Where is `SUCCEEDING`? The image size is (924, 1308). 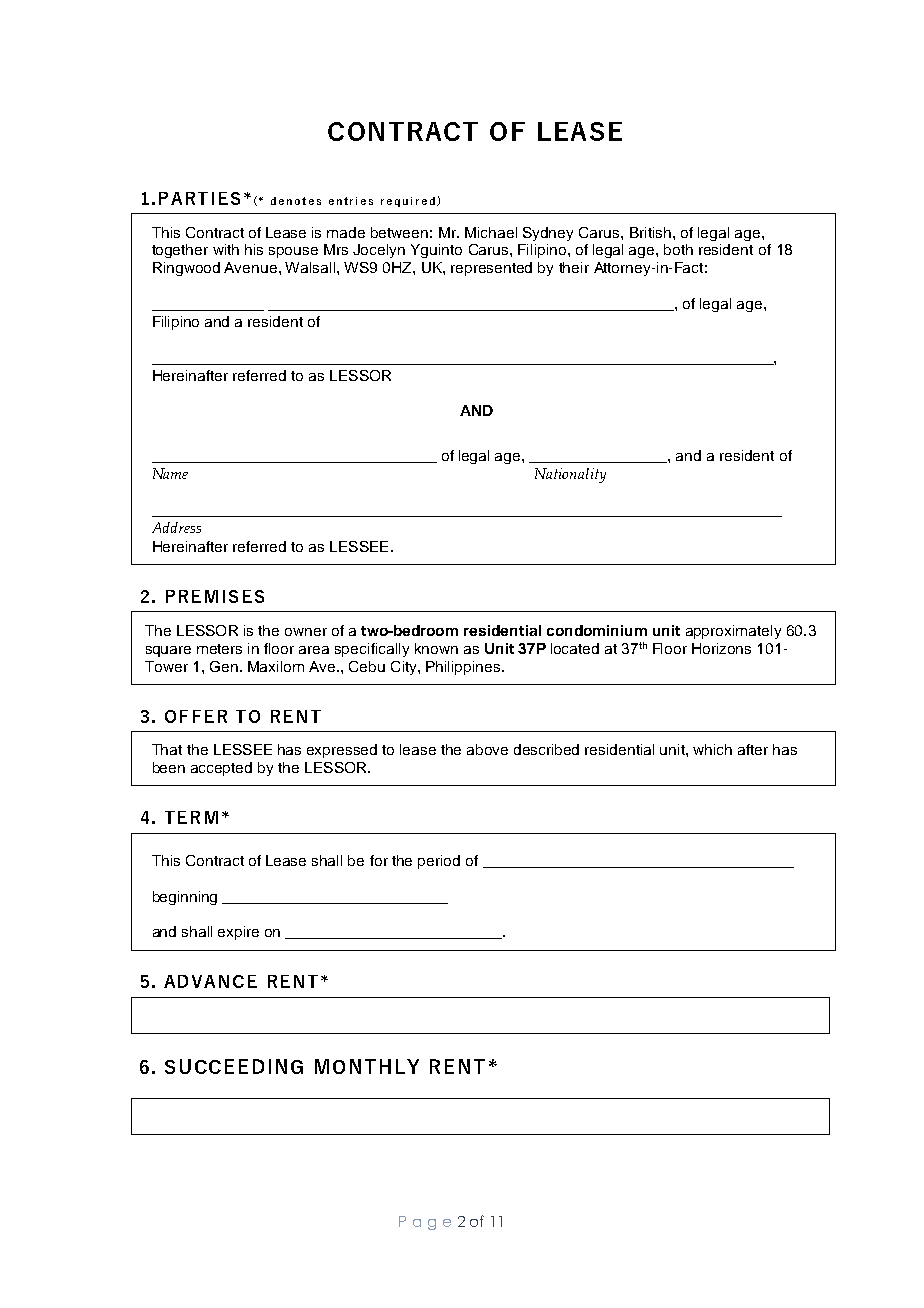 SUCCEEDING is located at coordinates (234, 1066).
